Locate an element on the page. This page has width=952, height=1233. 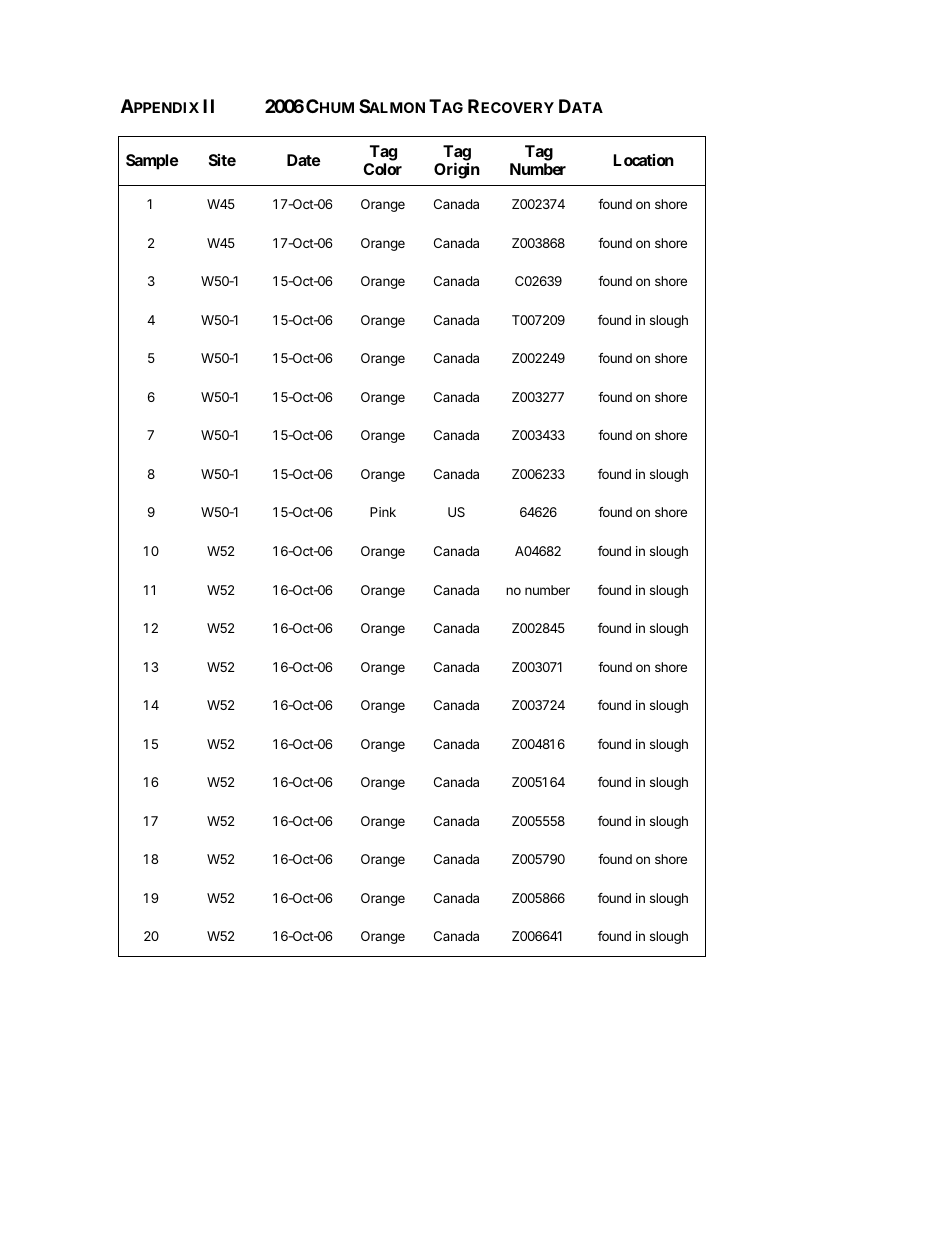
Date is located at coordinates (303, 160).
